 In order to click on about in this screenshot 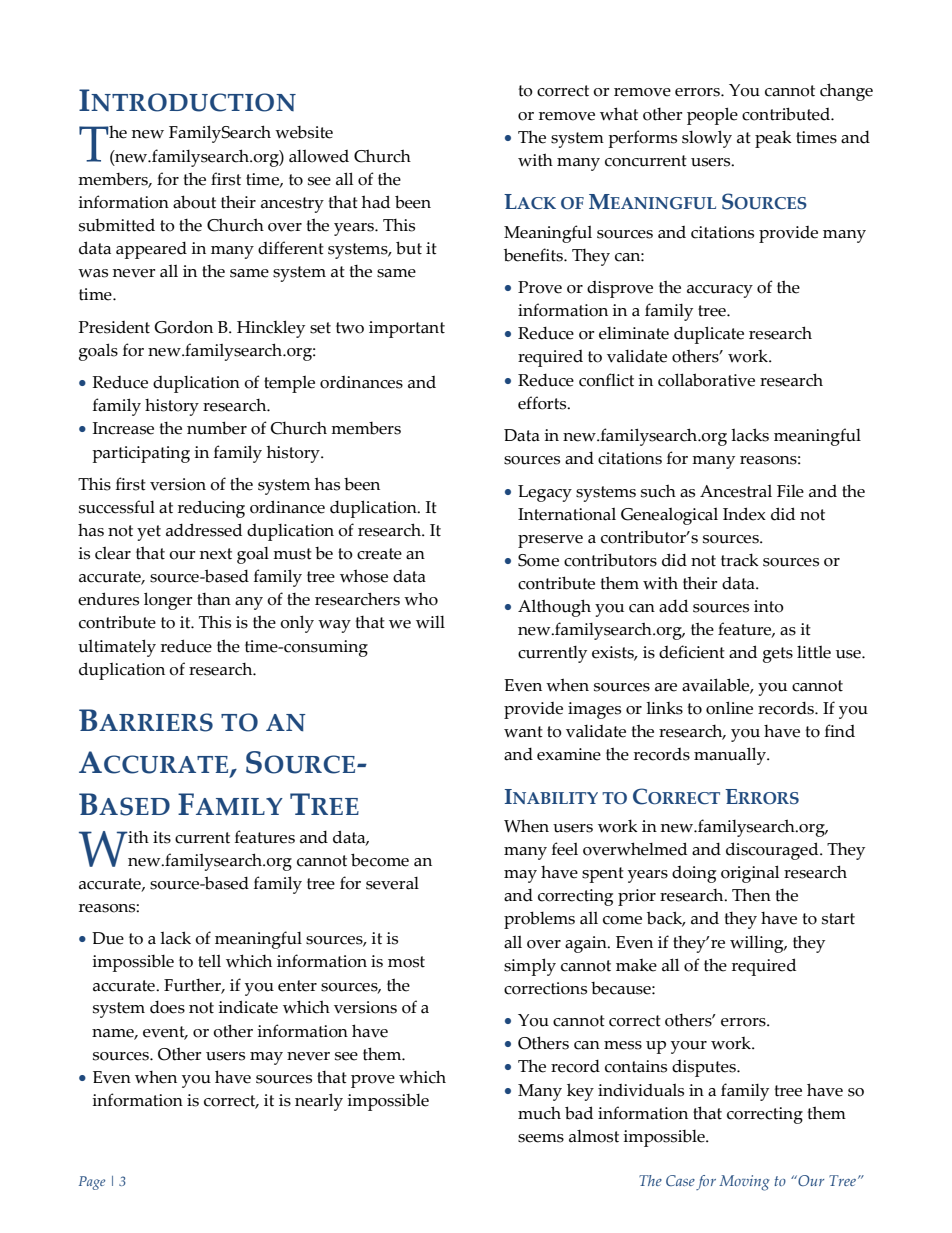, I will do `click(194, 202)`.
